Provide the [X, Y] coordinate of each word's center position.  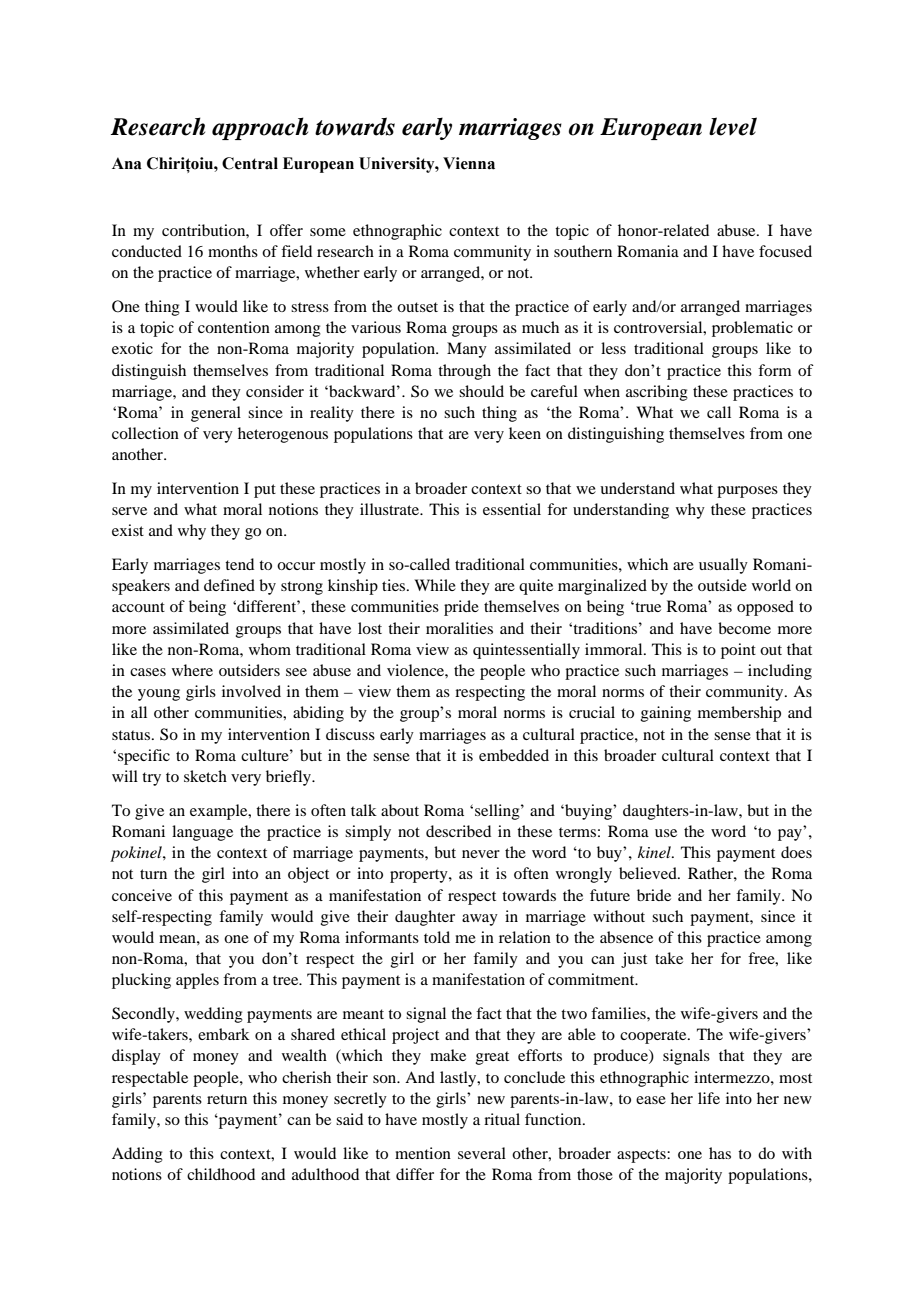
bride [654, 895]
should [481, 391]
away [480, 920]
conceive [142, 895]
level [733, 126]
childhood [221, 1174]
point [738, 651]
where [192, 670]
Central [250, 163]
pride [461, 608]
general [216, 414]
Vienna [469, 163]
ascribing [657, 393]
